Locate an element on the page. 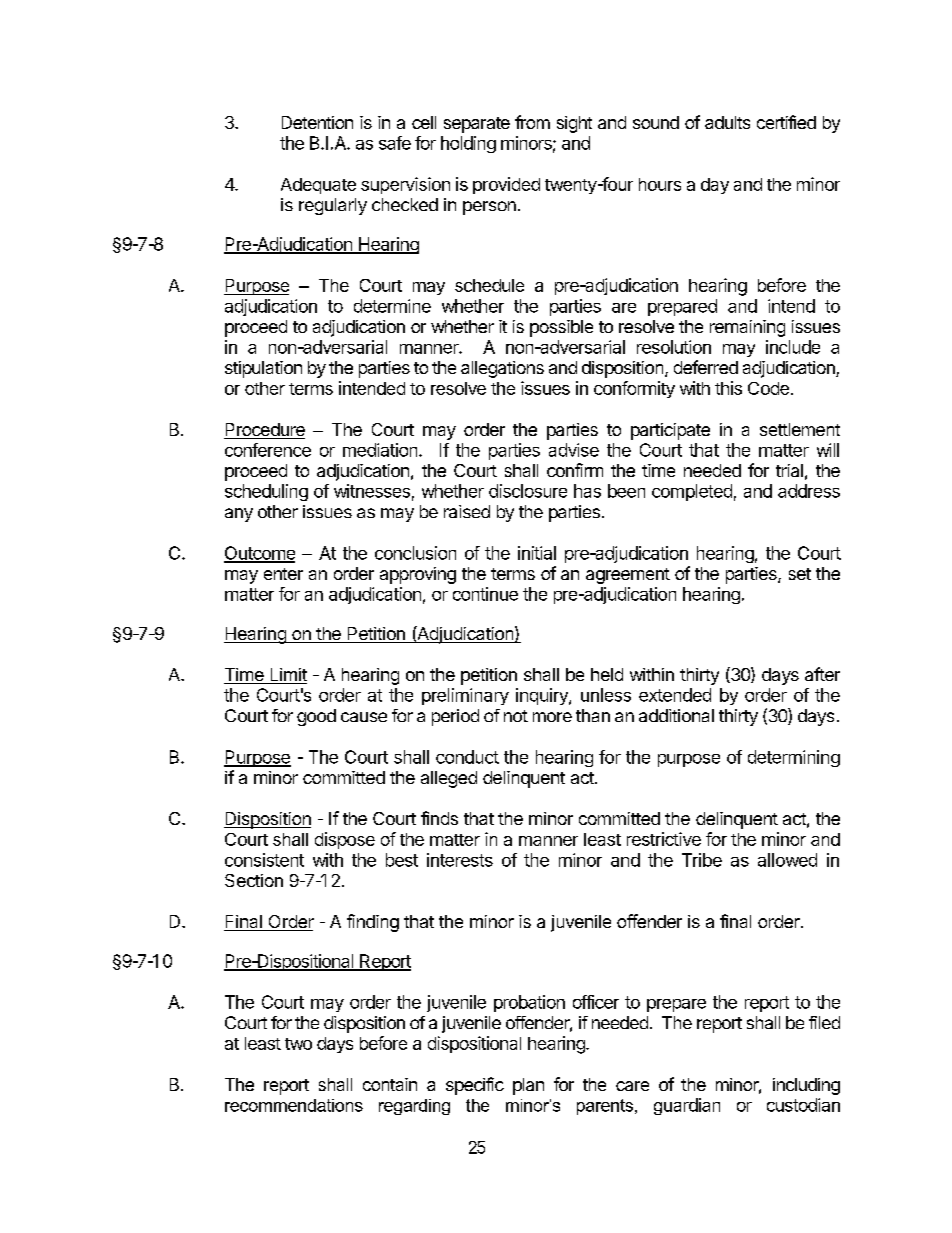 The height and width of the image is (1233, 952). more is located at coordinates (552, 717).
